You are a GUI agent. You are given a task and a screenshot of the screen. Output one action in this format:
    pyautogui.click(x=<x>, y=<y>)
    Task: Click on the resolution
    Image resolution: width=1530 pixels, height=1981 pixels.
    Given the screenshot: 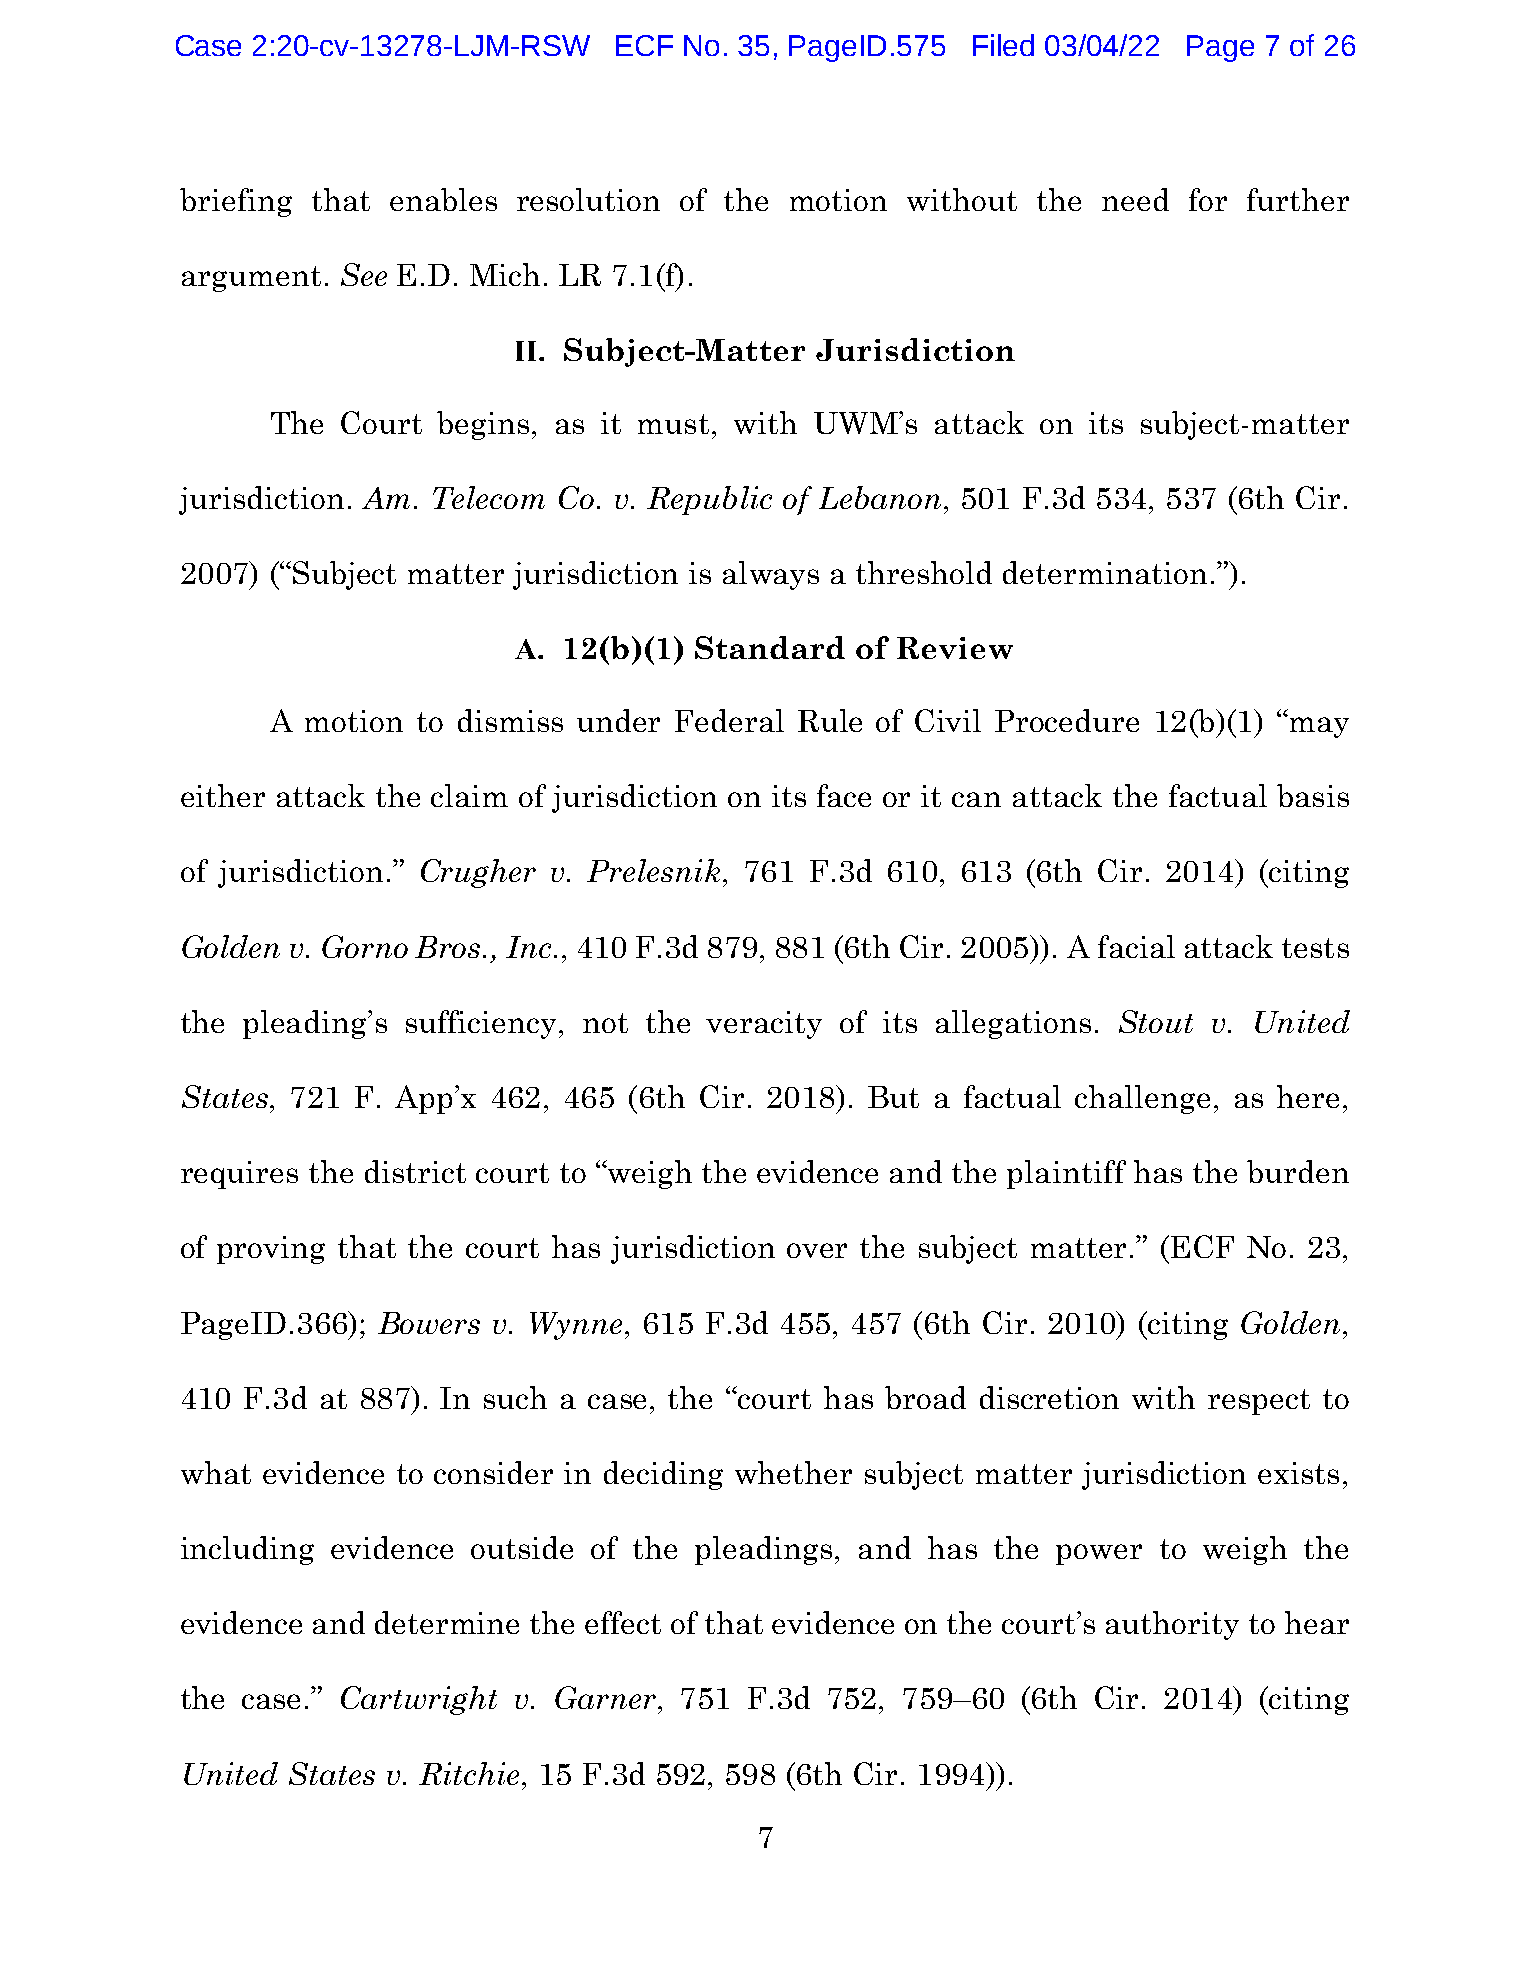 What is the action you would take?
    pyautogui.click(x=588, y=199)
